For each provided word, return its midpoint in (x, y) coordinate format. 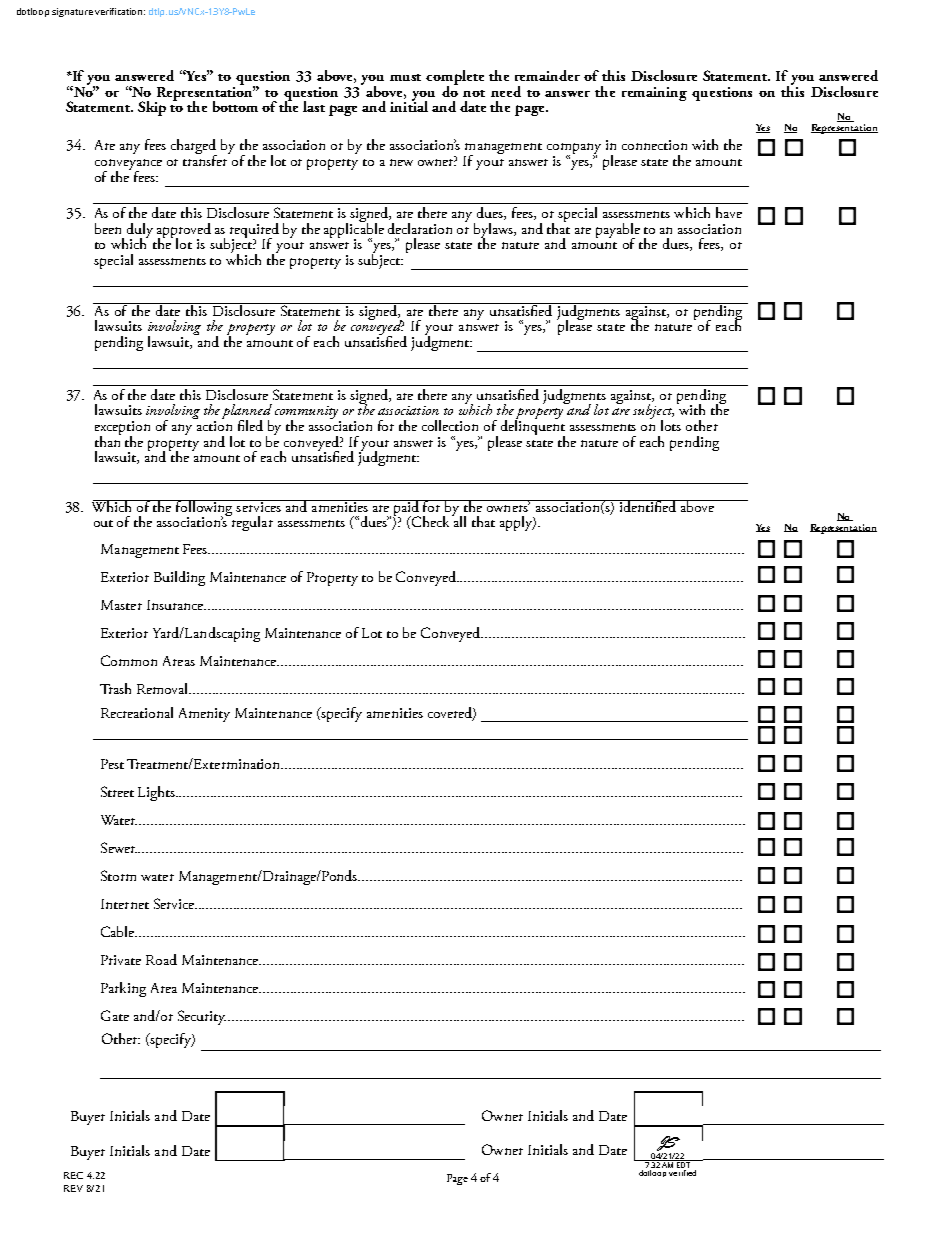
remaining (654, 94)
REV (73, 1188)
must (405, 77)
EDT (684, 1164)
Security (202, 1017)
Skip (152, 108)
